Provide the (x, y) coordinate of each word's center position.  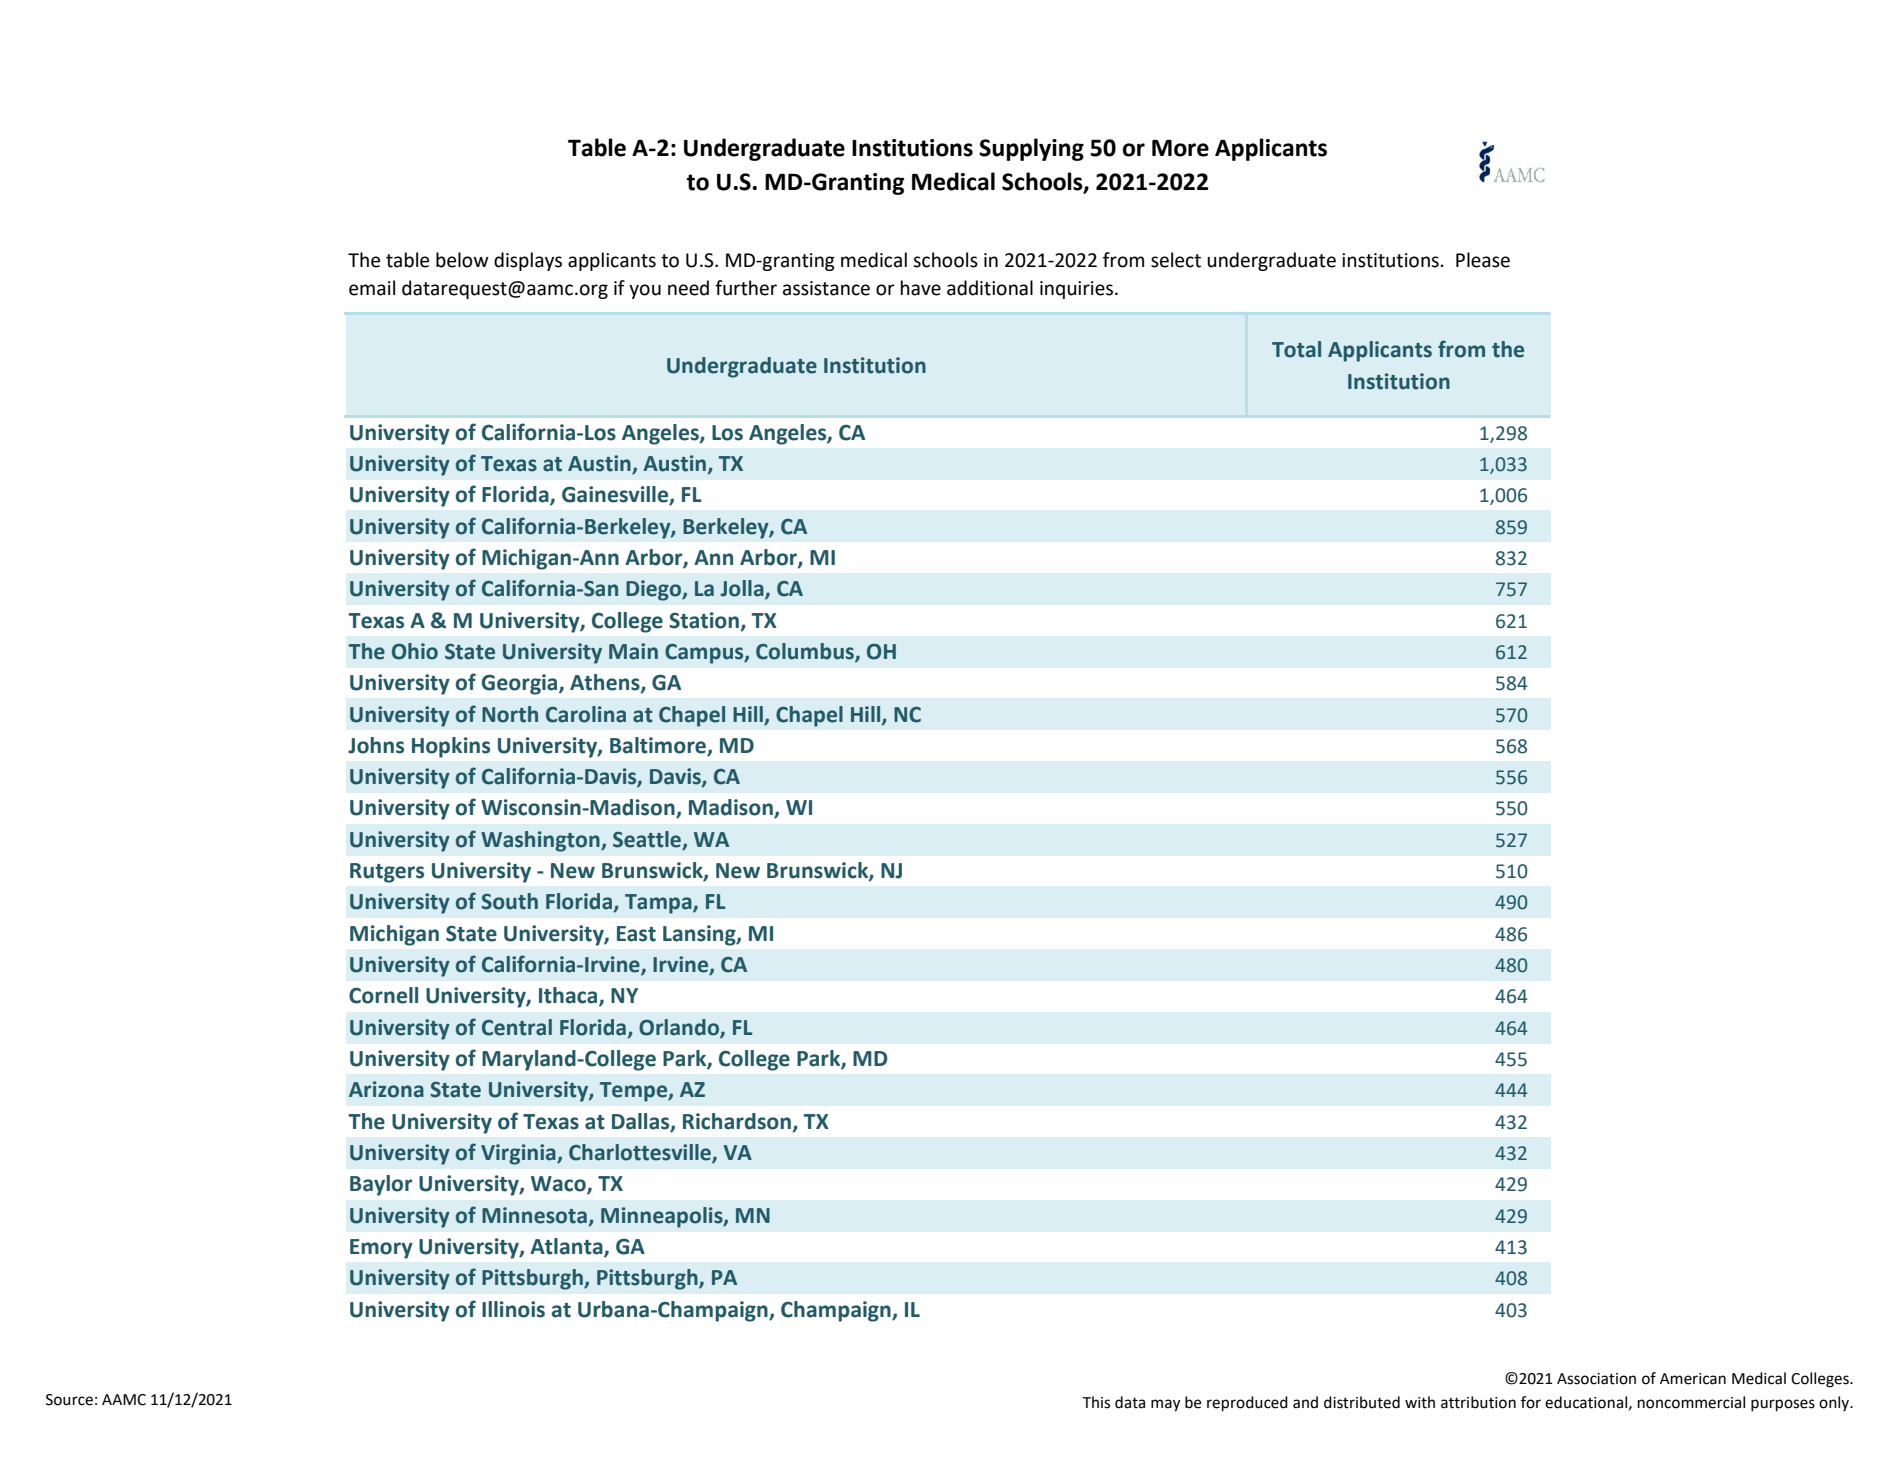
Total (1296, 349)
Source (69, 1400)
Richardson (737, 1121)
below (462, 260)
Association (1596, 1379)
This (1096, 1402)
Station (704, 620)
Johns (376, 745)
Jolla (743, 589)
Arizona (386, 1089)
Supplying (1031, 149)
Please (1483, 260)
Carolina (586, 714)
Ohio (415, 651)
